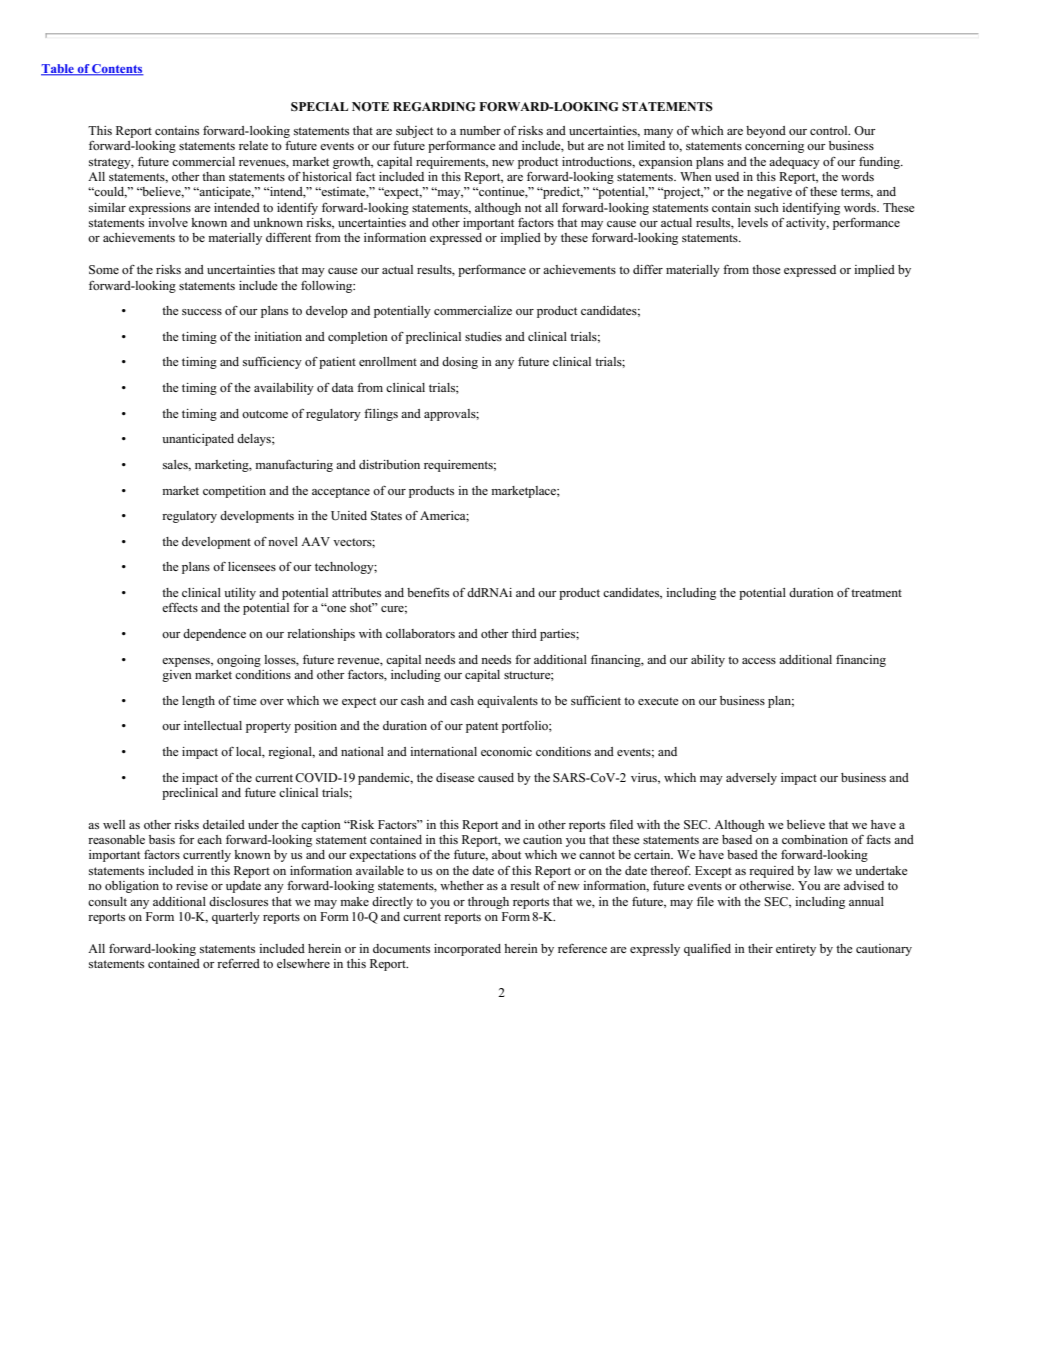 The width and height of the screenshot is (1045, 1353). I want to click on Contents, so click(117, 70).
